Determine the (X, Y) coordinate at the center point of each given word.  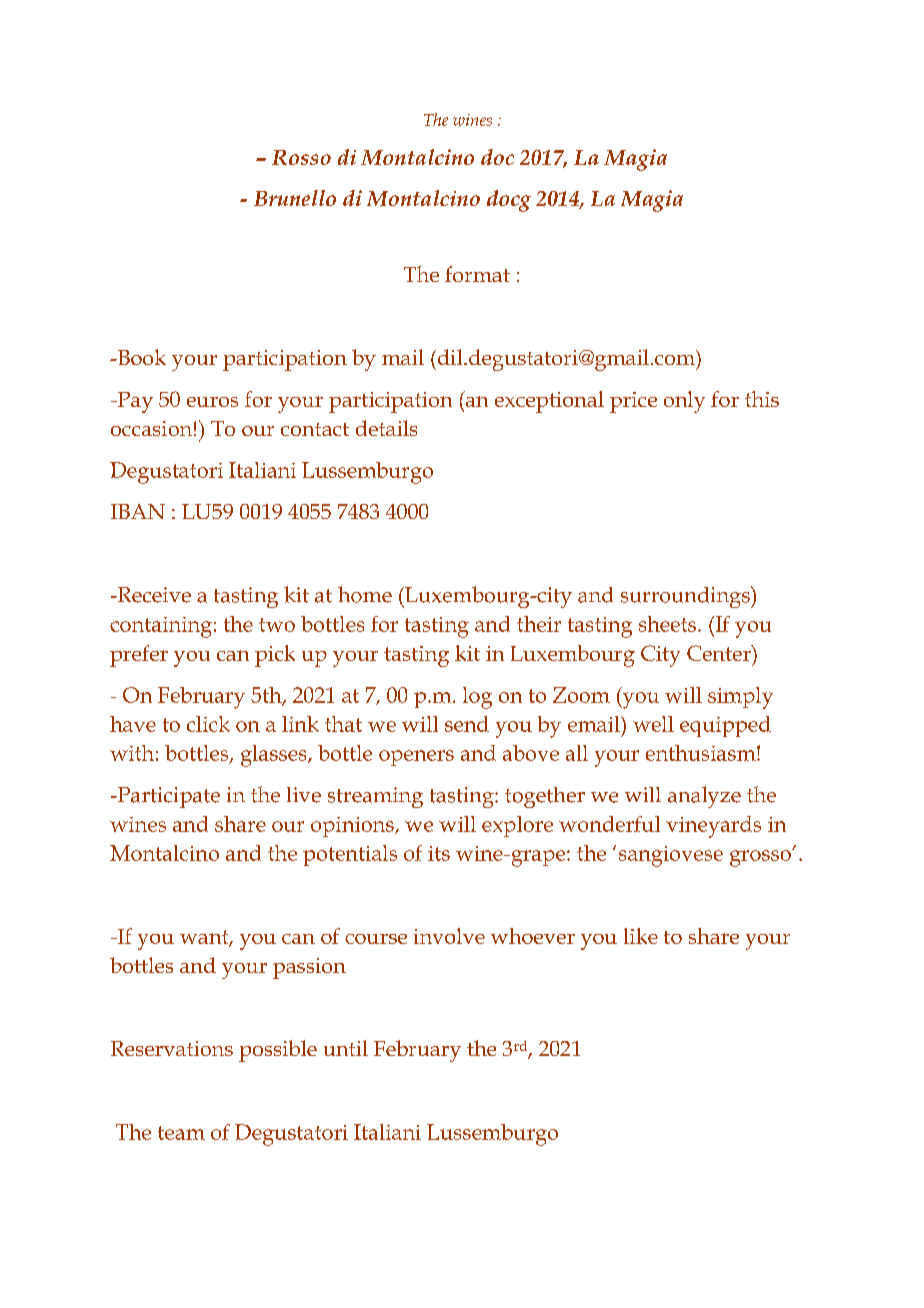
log (477, 698)
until (346, 1048)
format (477, 274)
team (181, 1133)
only (684, 402)
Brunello (295, 198)
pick (275, 656)
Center (720, 653)
